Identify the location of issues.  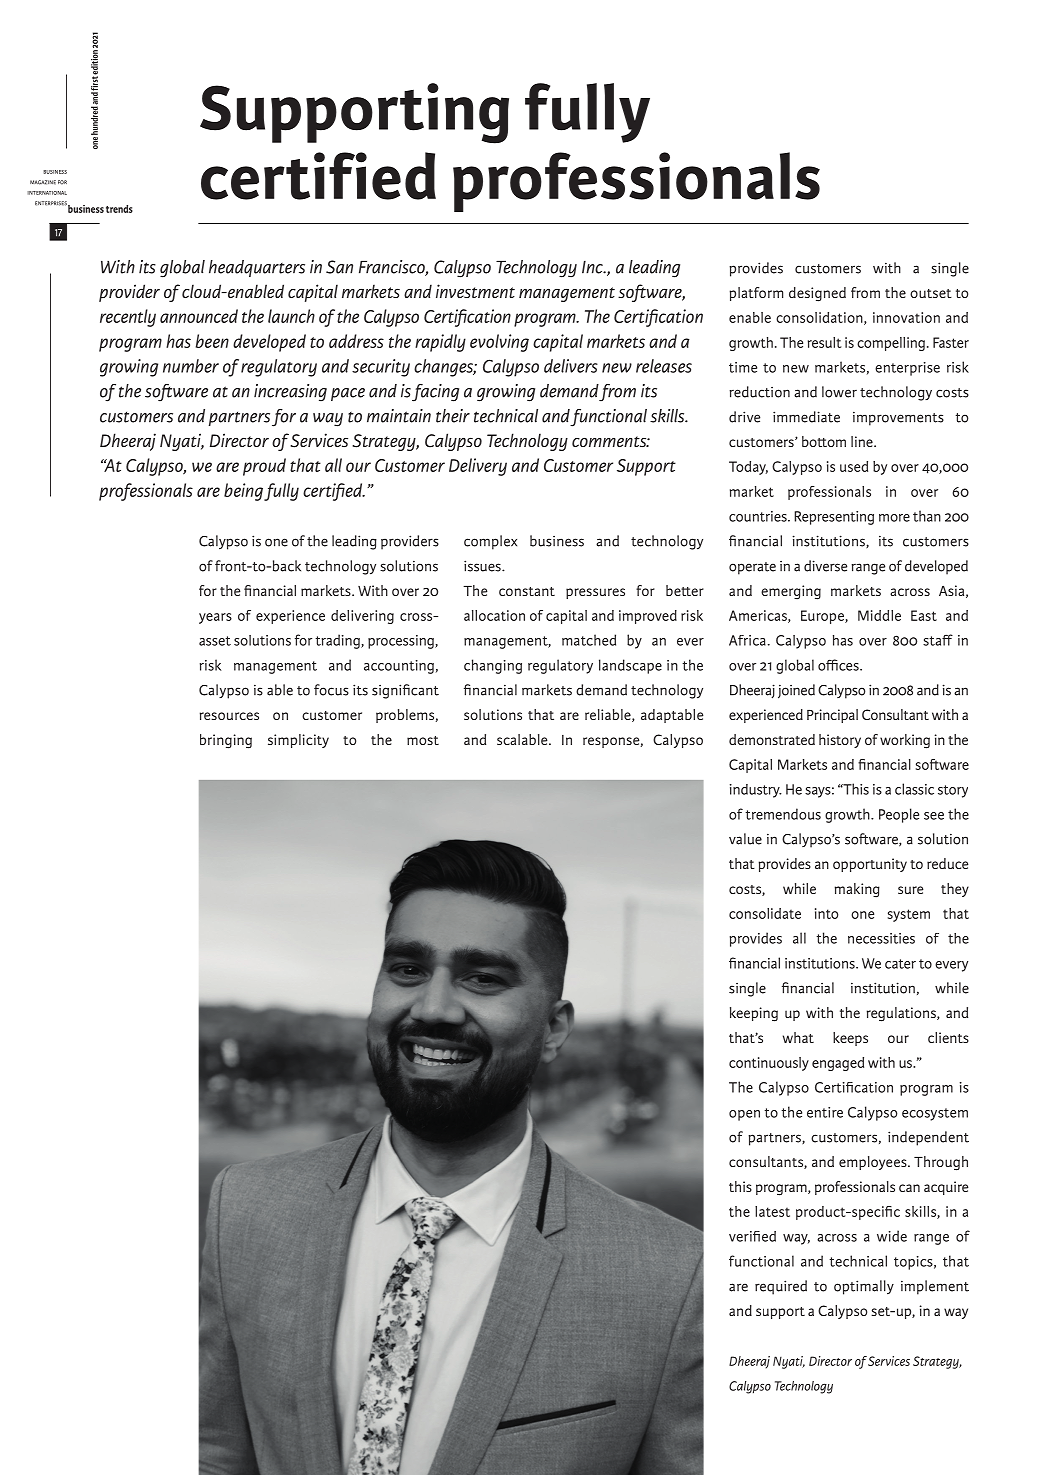
(483, 566).
